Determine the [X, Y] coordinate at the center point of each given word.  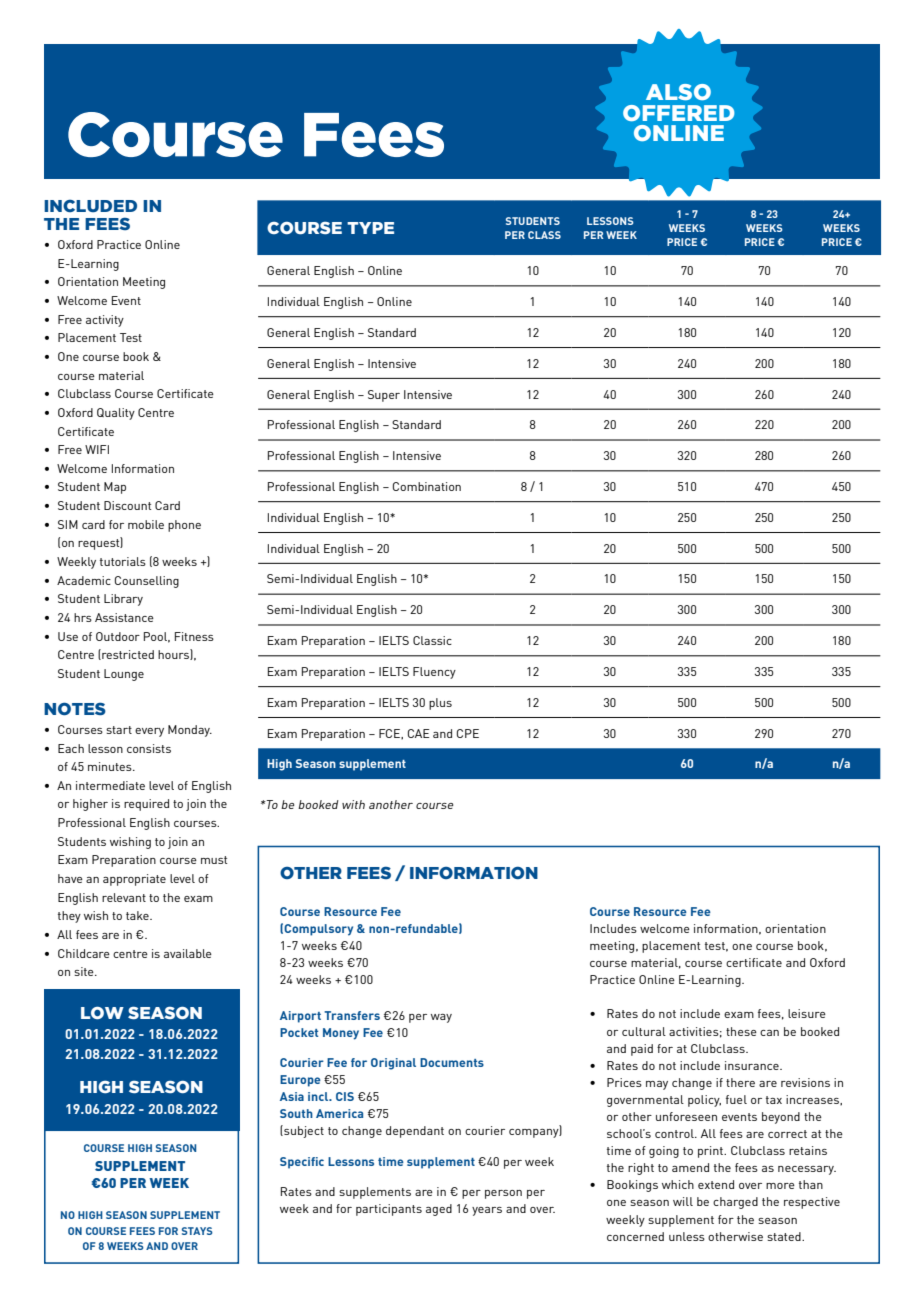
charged [735, 1203]
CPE [468, 733]
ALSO [678, 92]
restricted [127, 654]
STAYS [197, 1231]
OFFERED [678, 113]
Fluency [434, 673]
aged [439, 1210]
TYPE [370, 228]
